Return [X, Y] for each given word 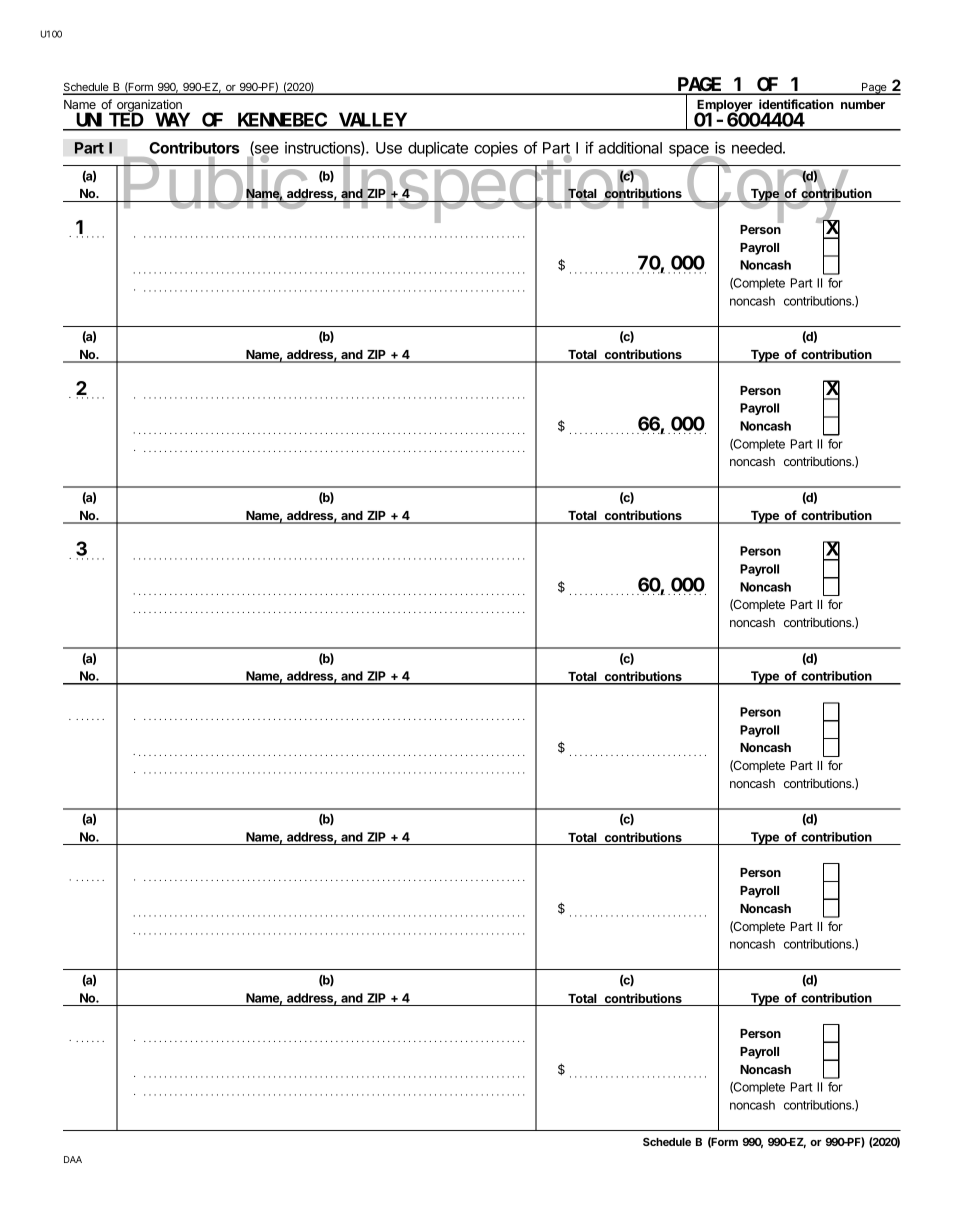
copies [496, 149]
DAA [73, 1159]
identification [796, 104]
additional [630, 147]
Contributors [194, 147]
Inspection [495, 190]
